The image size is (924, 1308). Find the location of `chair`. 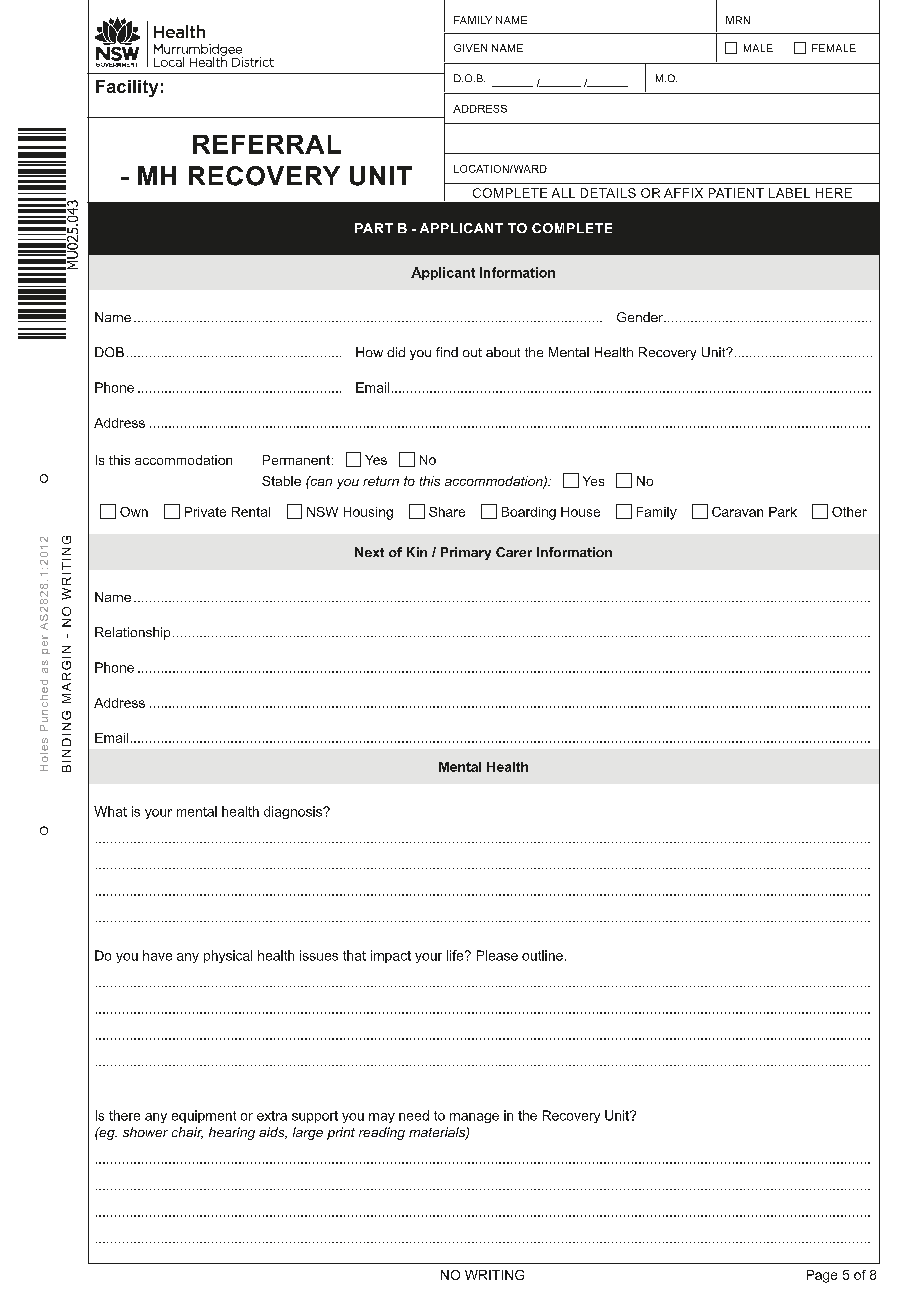

chair is located at coordinates (187, 1133).
